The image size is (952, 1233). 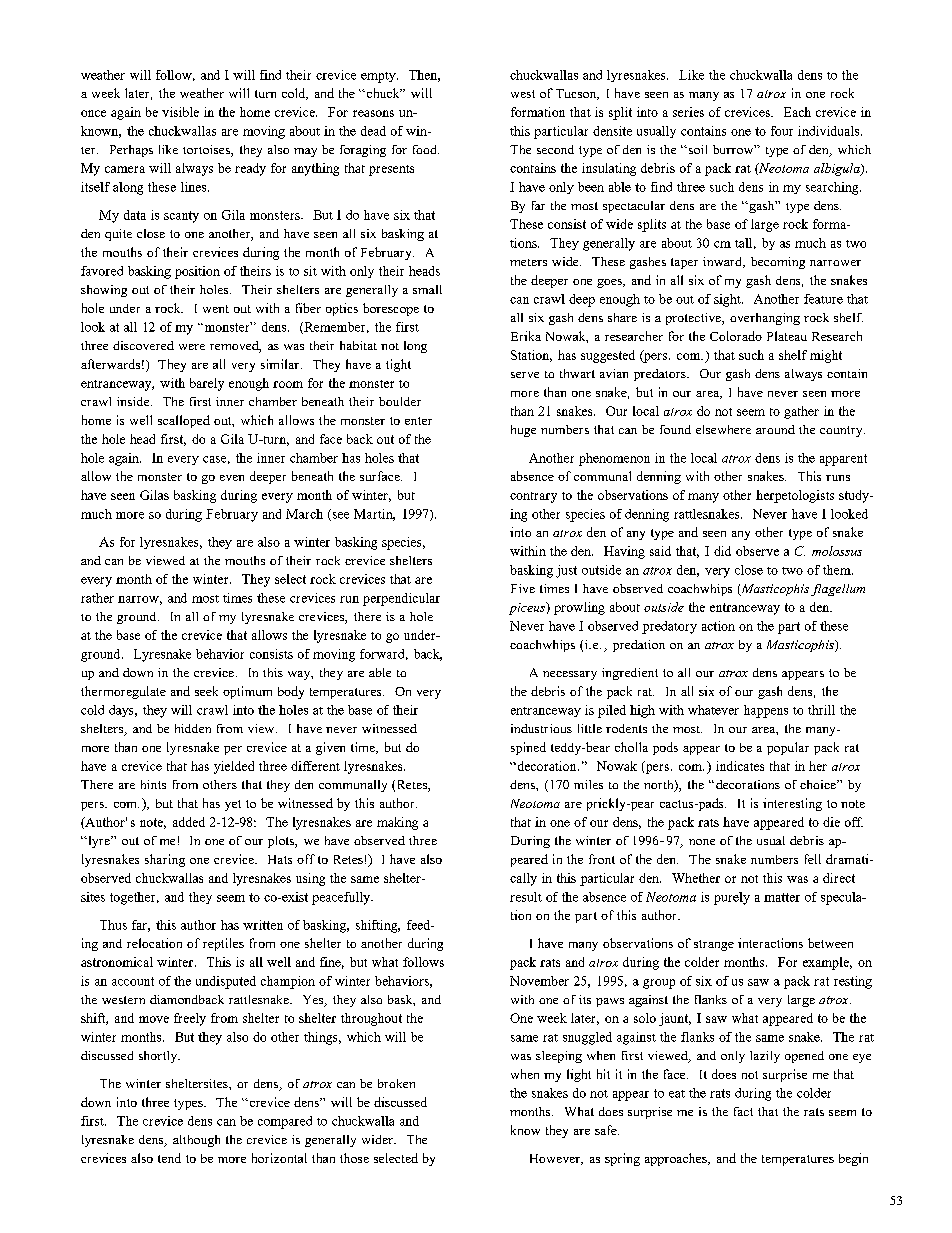 I want to click on indicates, so click(x=740, y=766).
